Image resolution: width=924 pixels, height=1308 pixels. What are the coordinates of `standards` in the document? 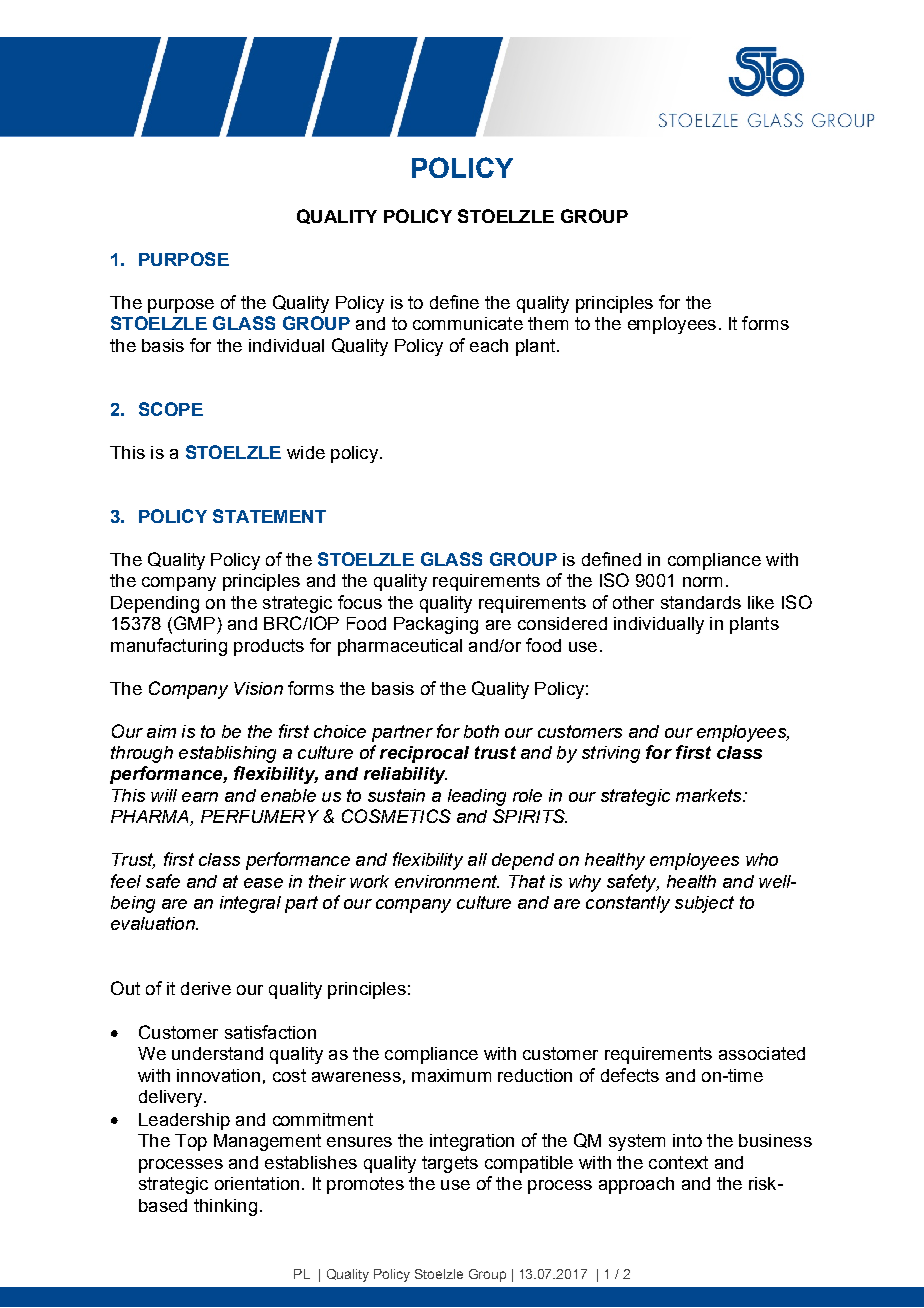 It's located at (701, 602).
